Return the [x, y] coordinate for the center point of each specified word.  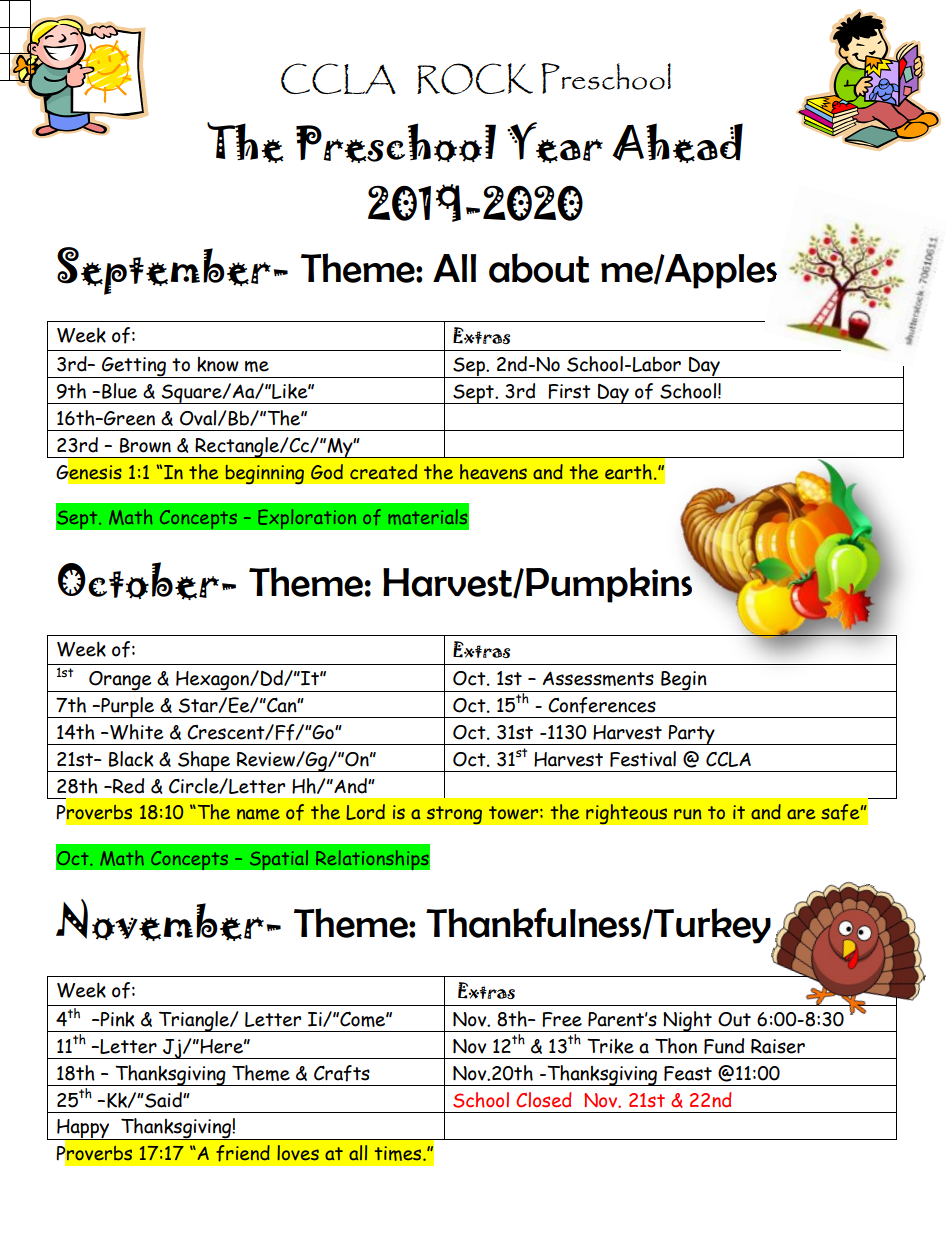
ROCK [475, 79]
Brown [145, 445]
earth [628, 472]
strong [454, 815]
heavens [493, 472]
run [688, 814]
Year [555, 142]
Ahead [677, 143]
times [399, 1153]
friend [243, 1153]
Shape [204, 761]
